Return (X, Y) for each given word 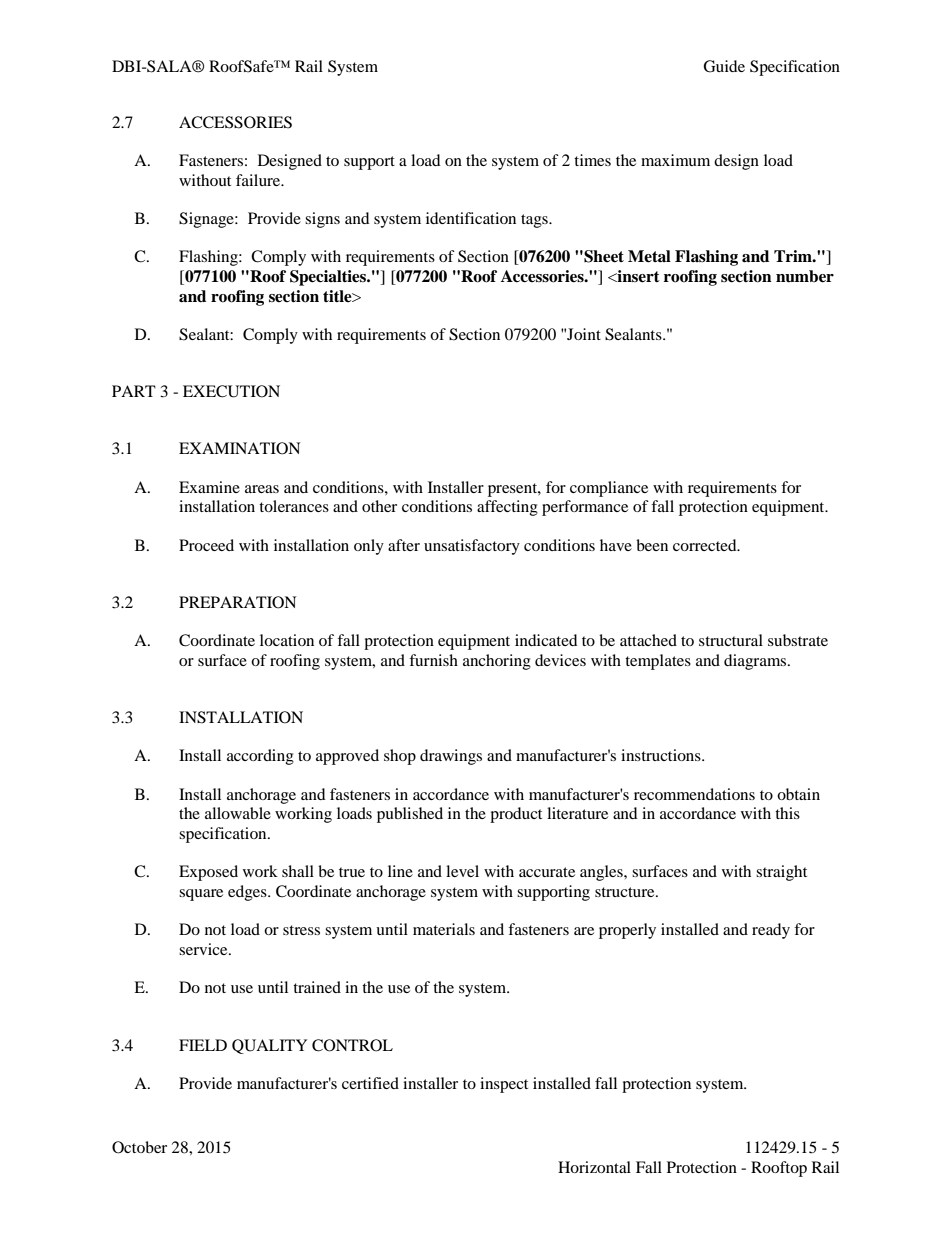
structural (731, 640)
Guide (724, 66)
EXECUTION (231, 391)
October (139, 1147)
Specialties (329, 278)
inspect (504, 1085)
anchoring (497, 662)
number (805, 276)
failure (259, 180)
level (462, 871)
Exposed (208, 873)
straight (781, 873)
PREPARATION (238, 602)
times (592, 160)
